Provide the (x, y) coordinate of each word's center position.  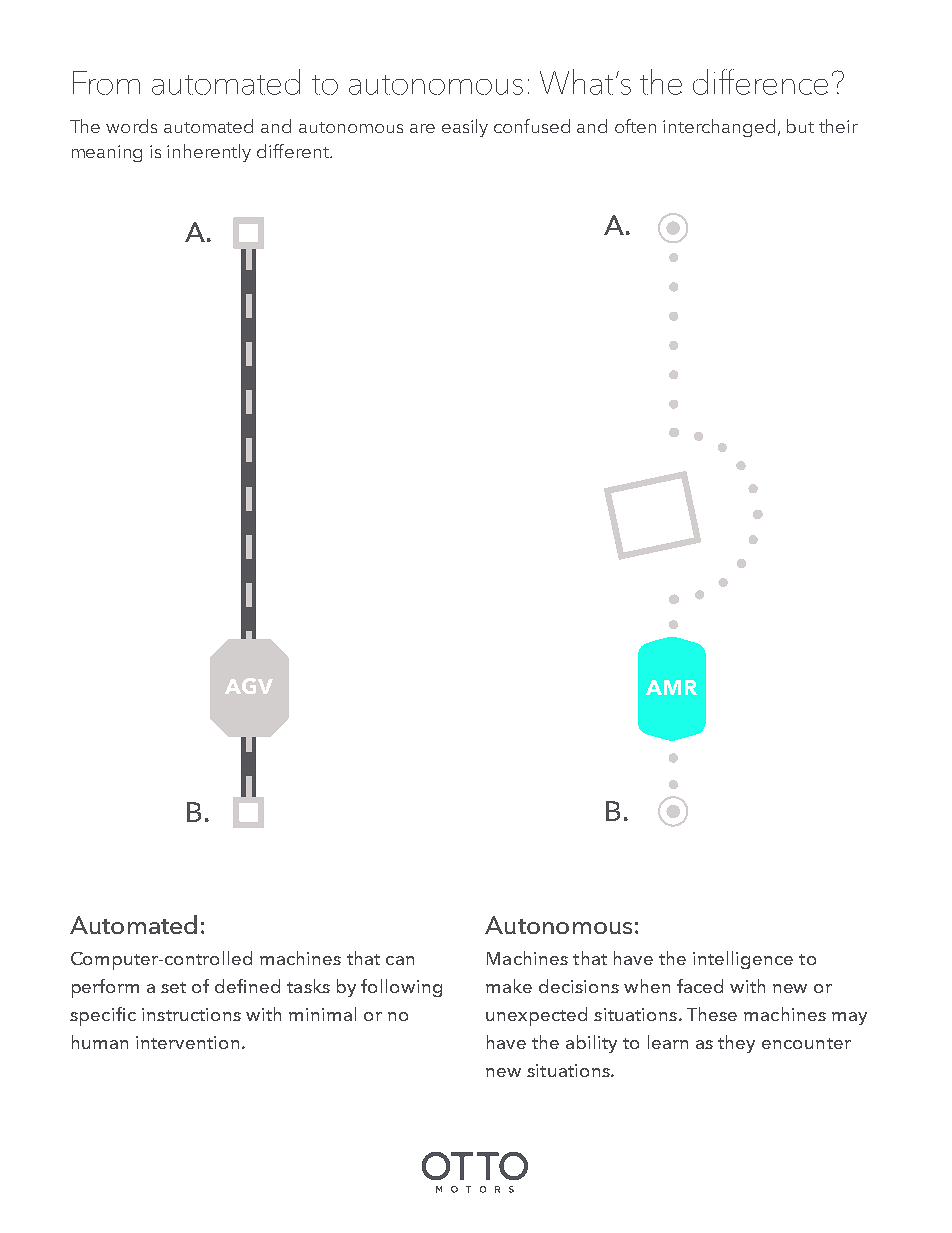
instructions (191, 1014)
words (131, 126)
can (400, 960)
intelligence (743, 960)
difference (760, 82)
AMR (671, 687)
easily (465, 128)
